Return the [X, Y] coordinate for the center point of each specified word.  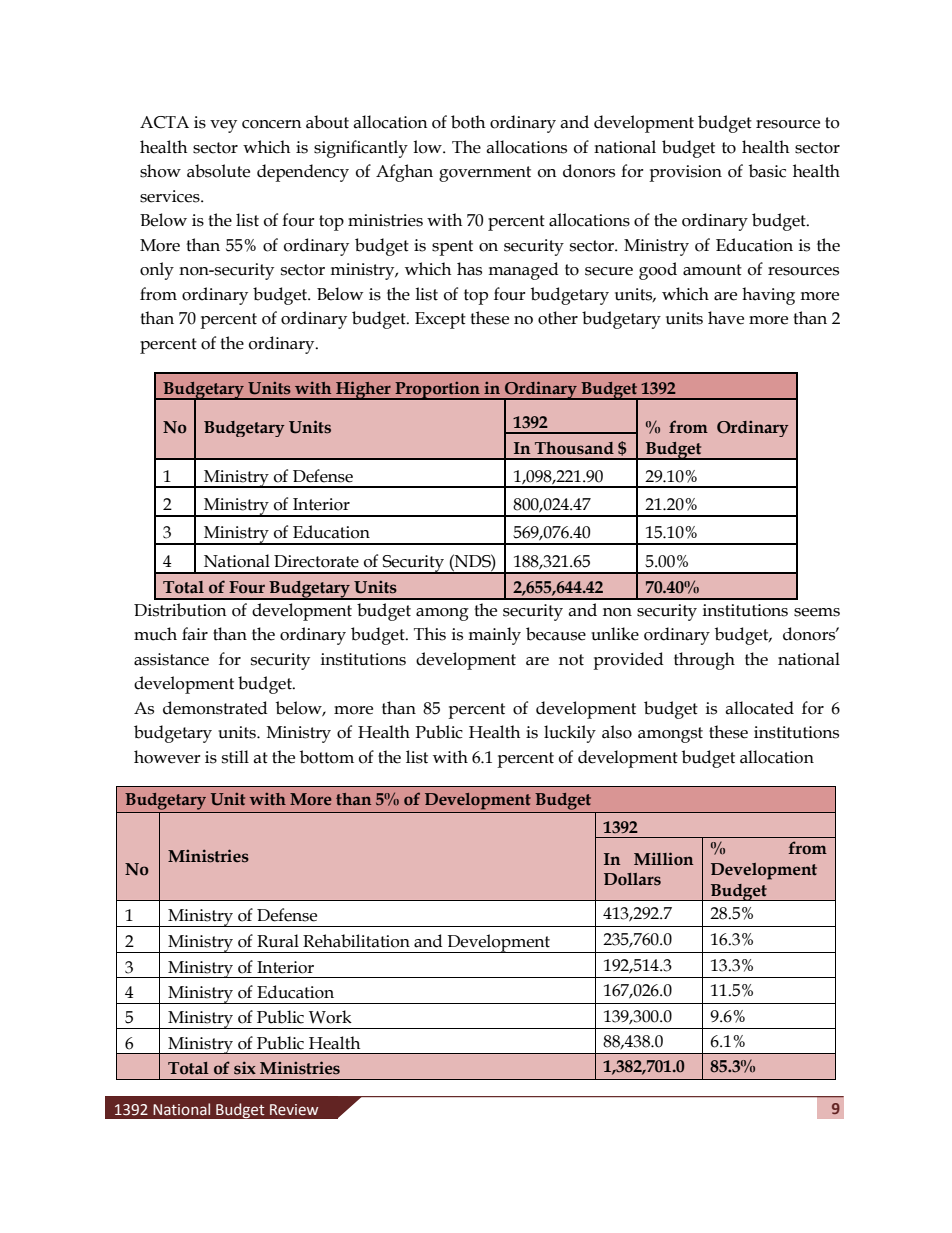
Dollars [632, 879]
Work [330, 1017]
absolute [218, 171]
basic [767, 171]
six [245, 1068]
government [485, 174]
